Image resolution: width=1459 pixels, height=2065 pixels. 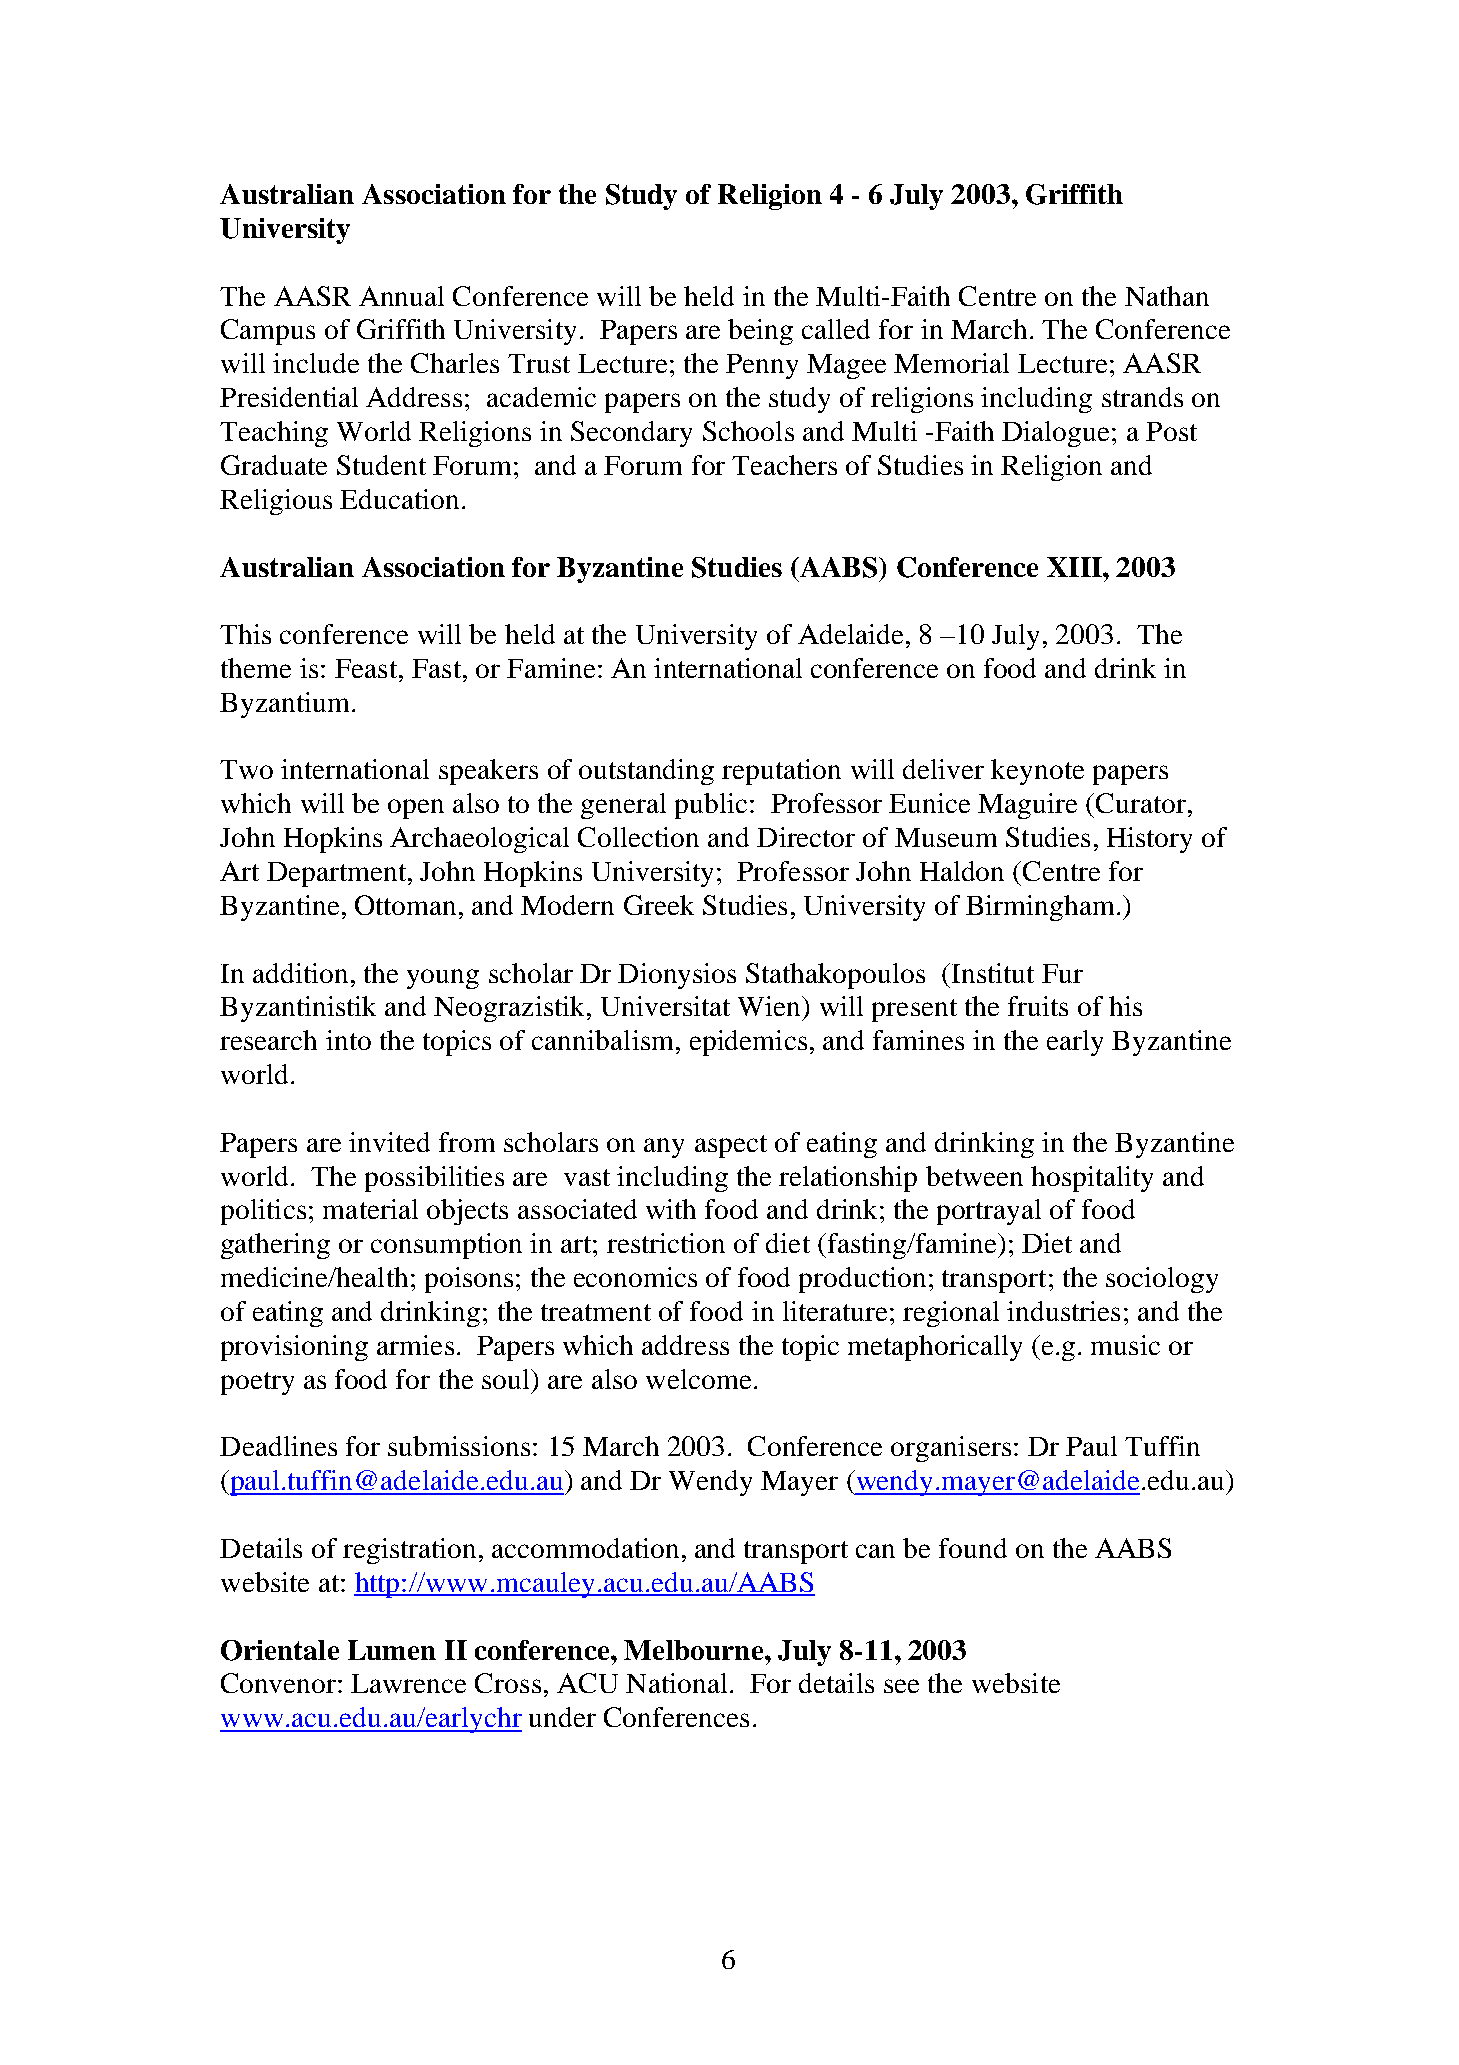 What do you see at coordinates (760, 332) in the page?
I see `being` at bounding box center [760, 332].
